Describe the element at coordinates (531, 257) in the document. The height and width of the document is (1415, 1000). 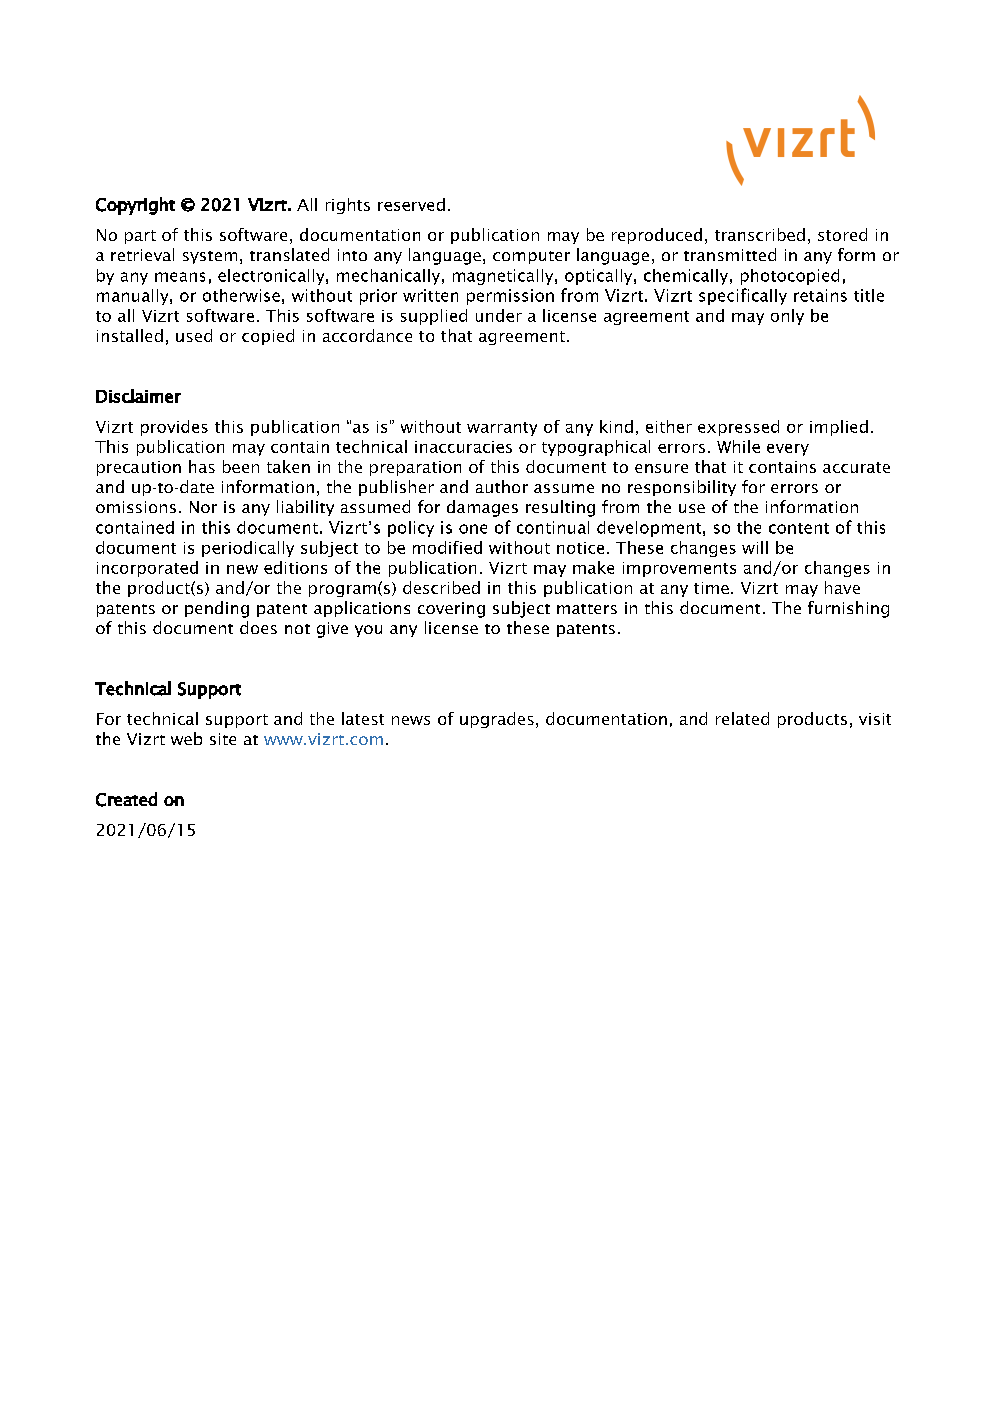
I see `computer` at that location.
